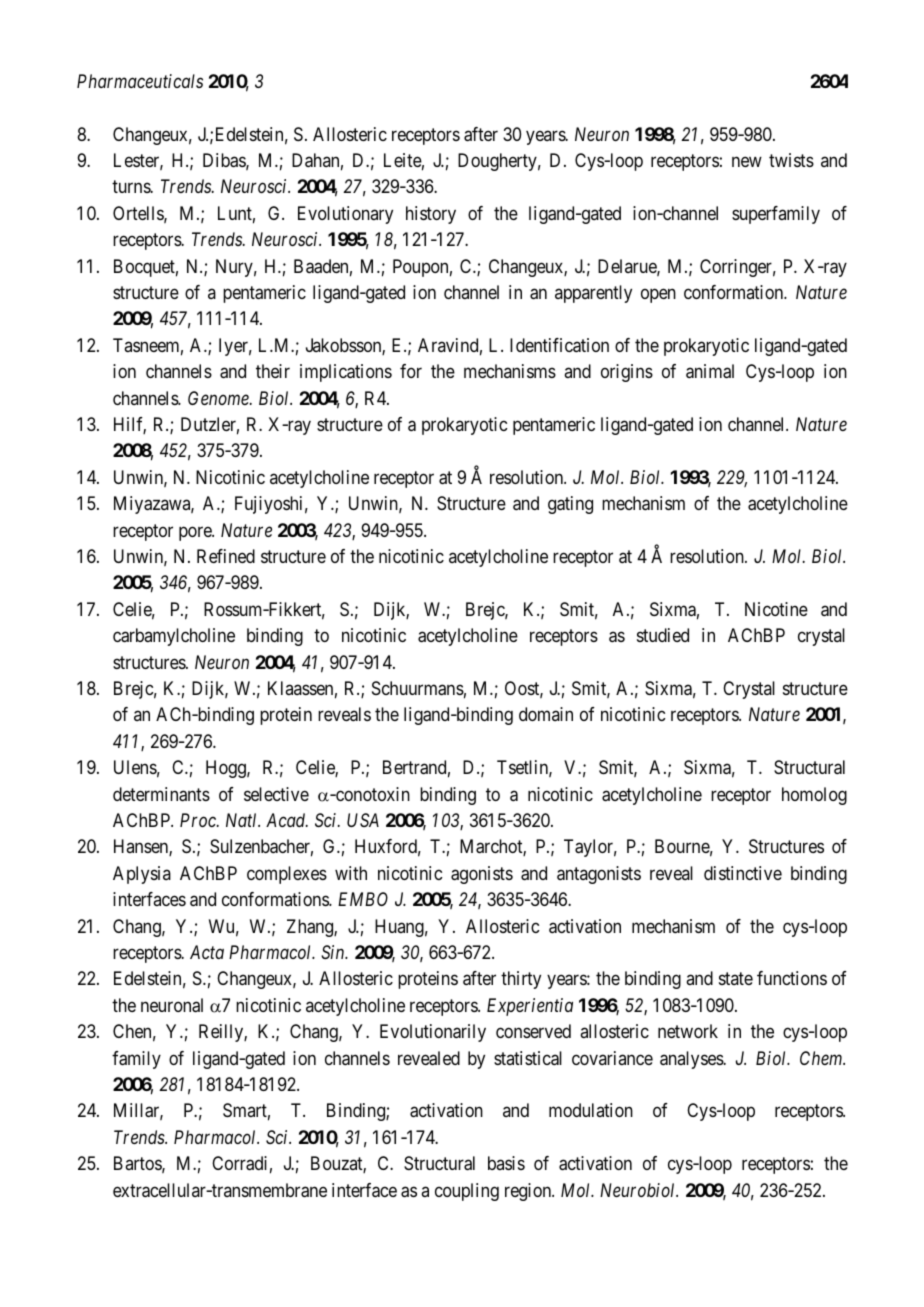 The image size is (924, 1307). What do you see at coordinates (776, 609) in the image?
I see `Nicotine` at bounding box center [776, 609].
